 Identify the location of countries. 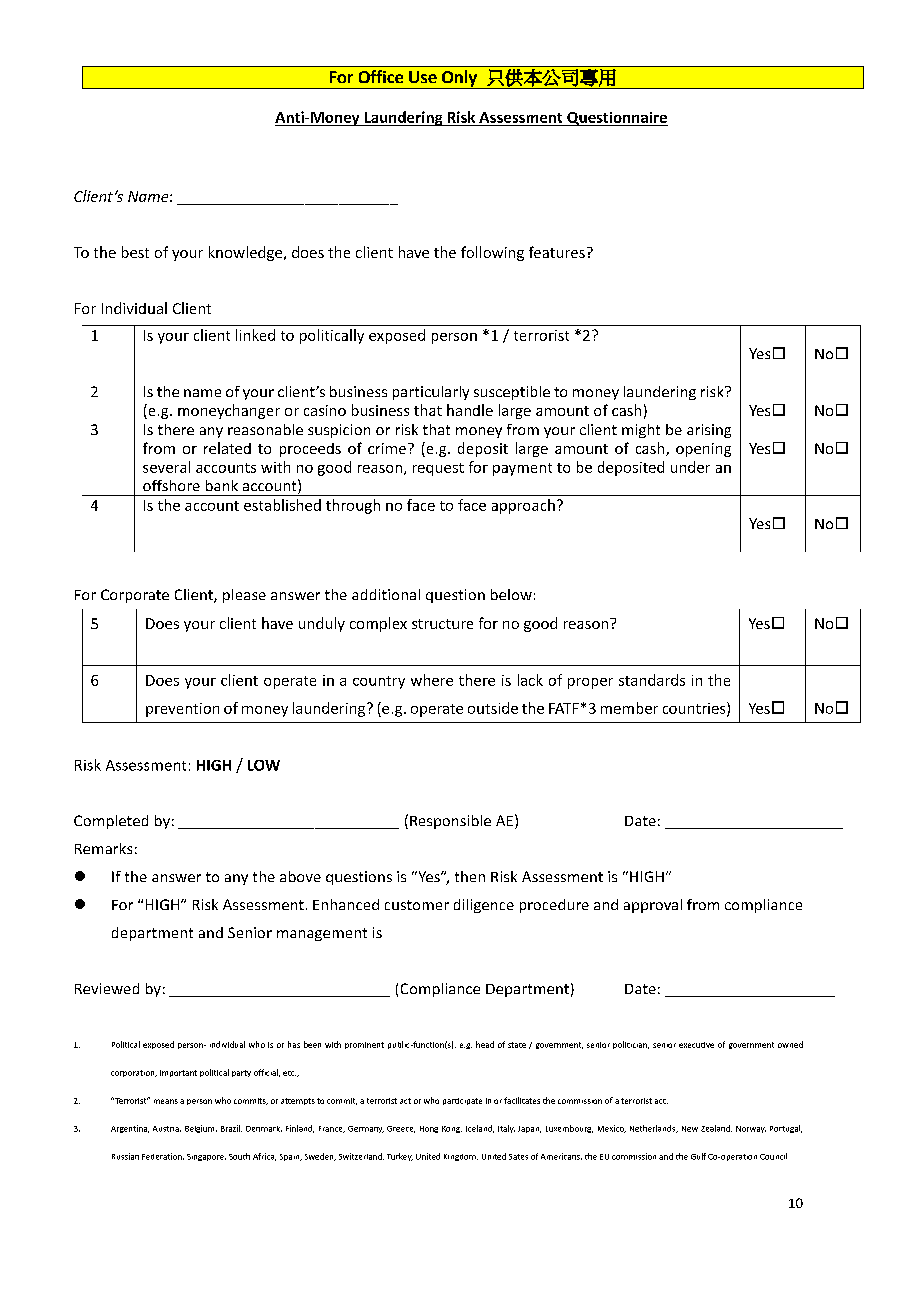
(695, 709).
